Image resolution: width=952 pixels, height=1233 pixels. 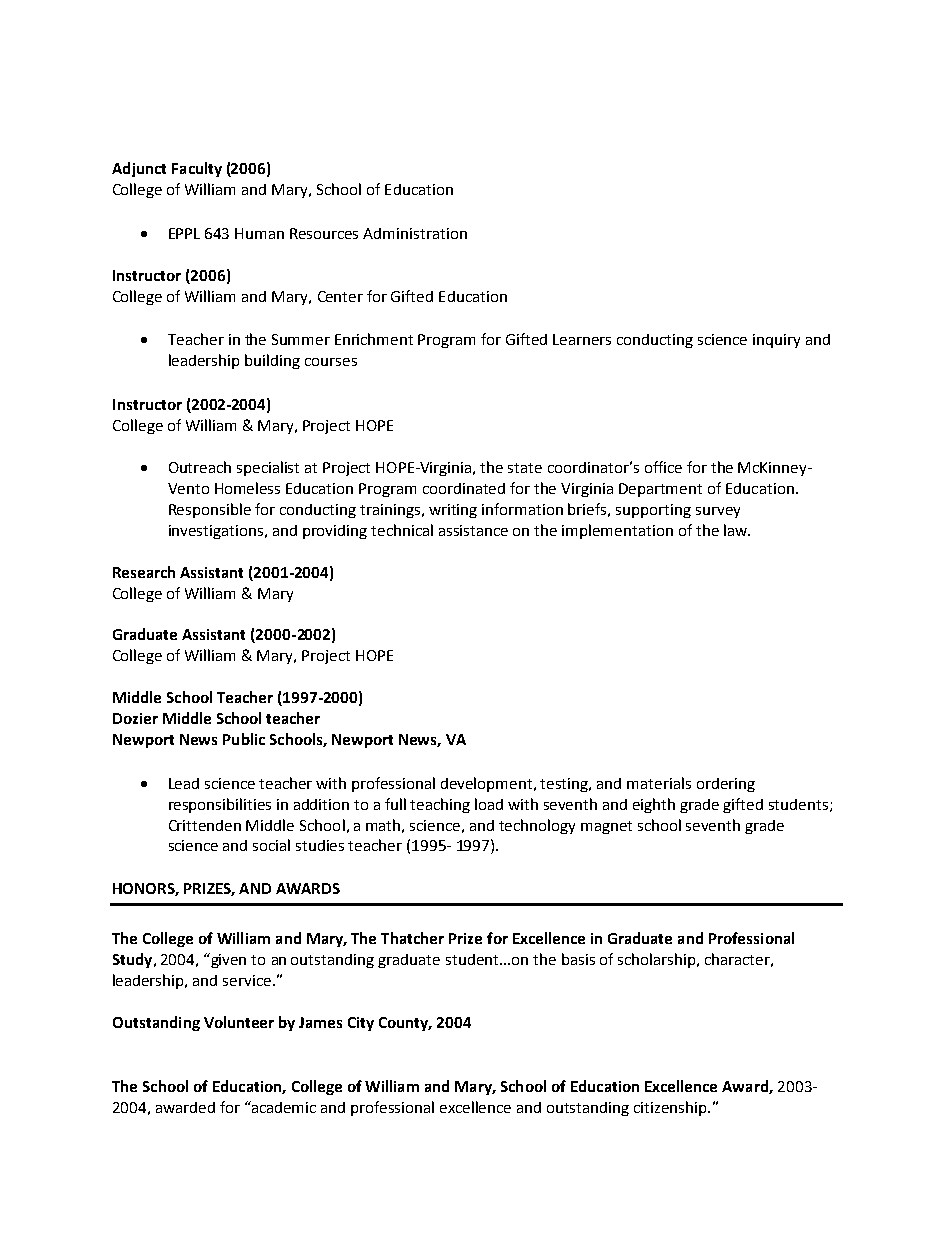 I want to click on survey, so click(x=718, y=512).
